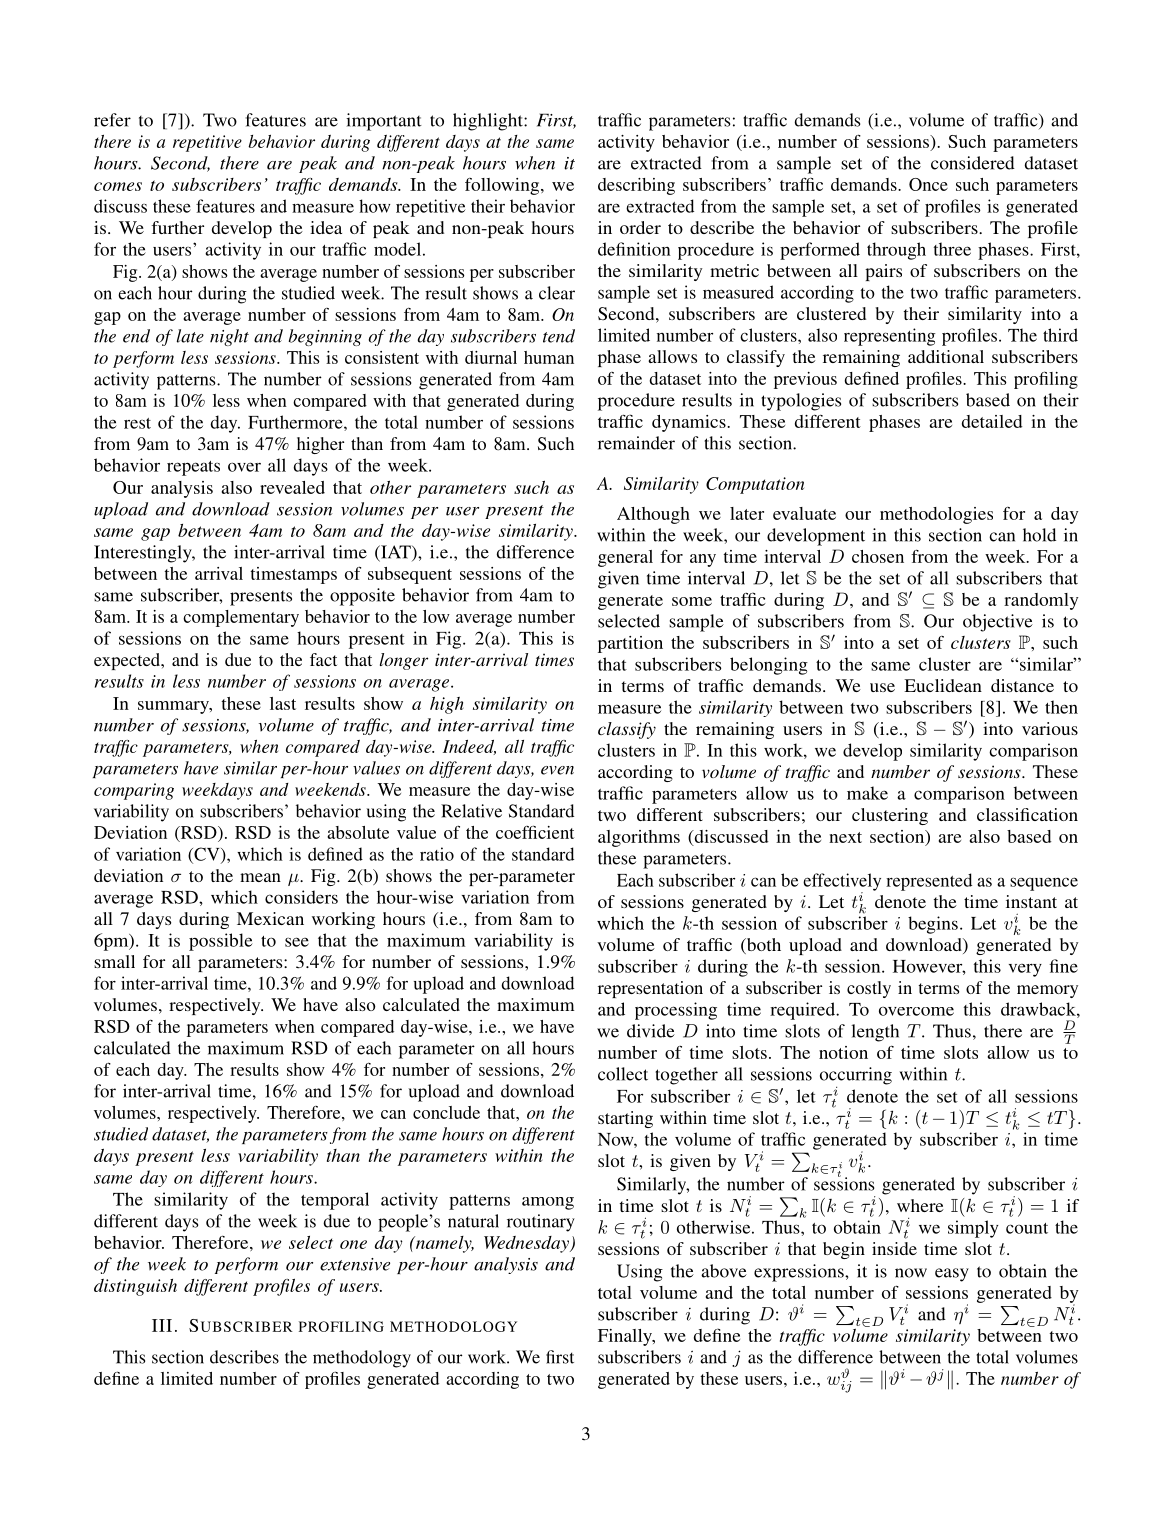  What do you see at coordinates (1022, 685) in the page?
I see `distance` at bounding box center [1022, 685].
